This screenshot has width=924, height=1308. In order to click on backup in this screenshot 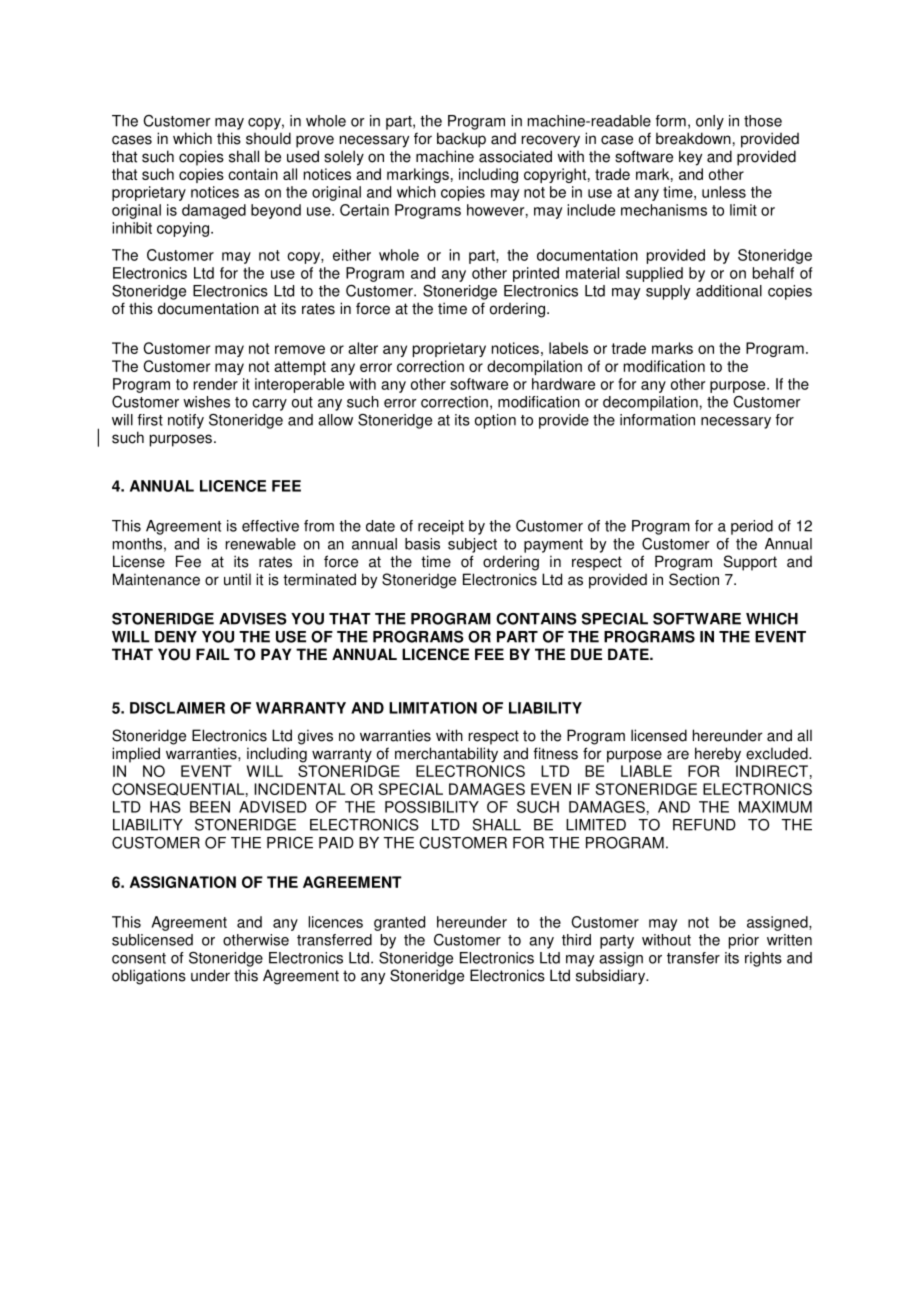, I will do `click(461, 140)`.
